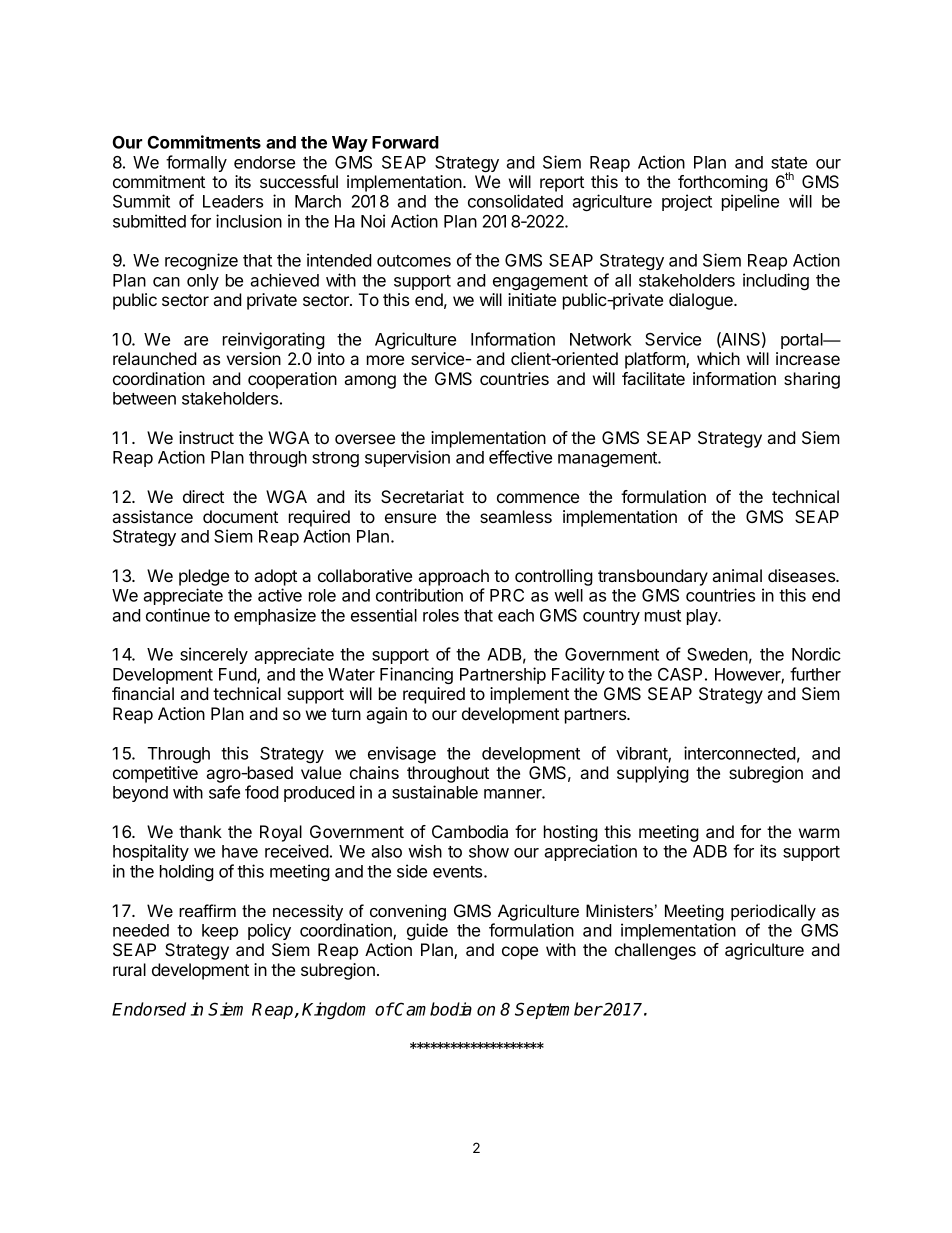 The height and width of the screenshot is (1233, 952). I want to click on more, so click(385, 360).
